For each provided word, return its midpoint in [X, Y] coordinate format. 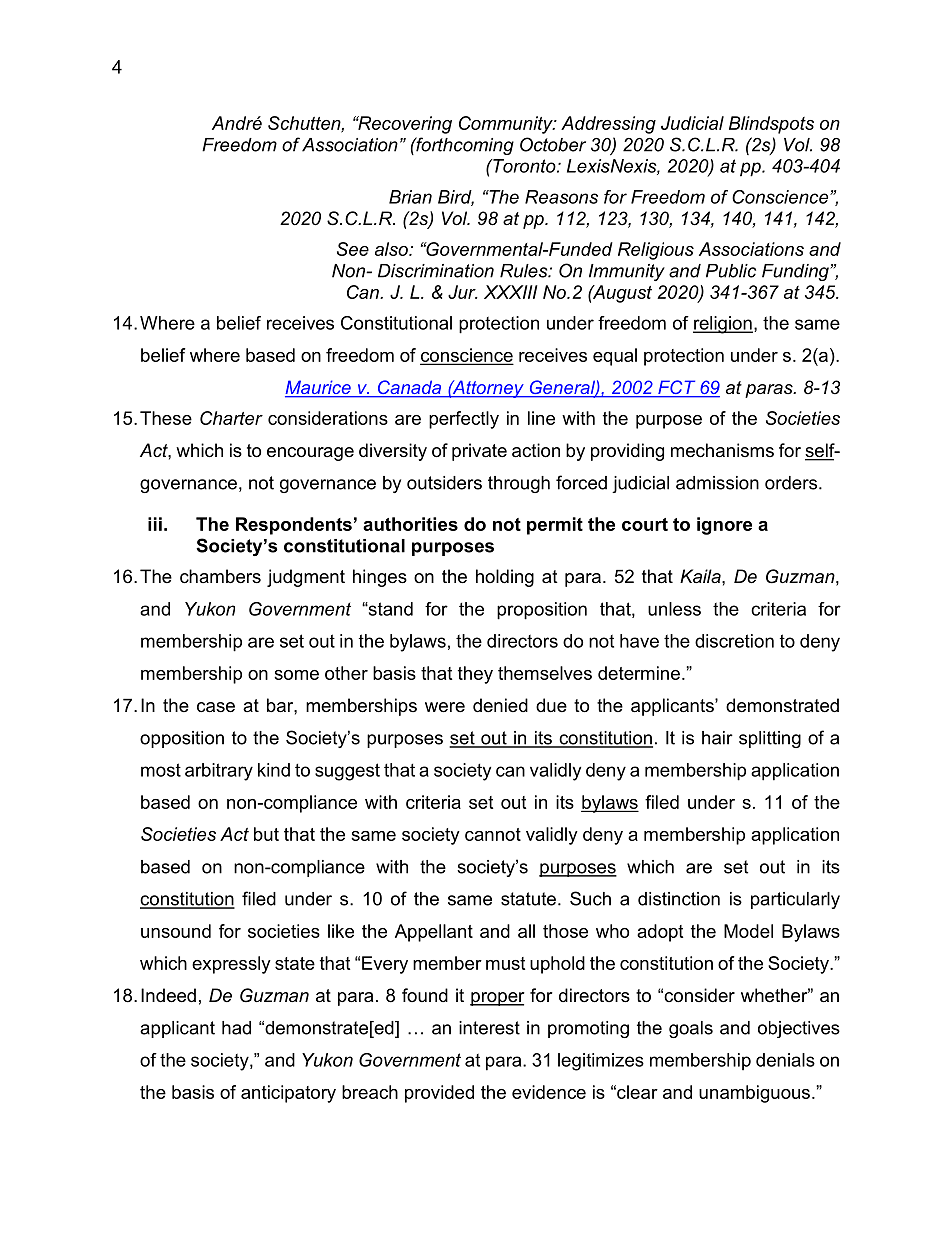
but [266, 834]
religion [723, 325]
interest [489, 1028]
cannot [493, 834]
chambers [220, 576]
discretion [734, 641]
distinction [679, 899]
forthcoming [464, 146]
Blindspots [771, 125]
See [353, 249]
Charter [231, 418]
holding [505, 578]
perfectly [464, 420]
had [236, 1028]
